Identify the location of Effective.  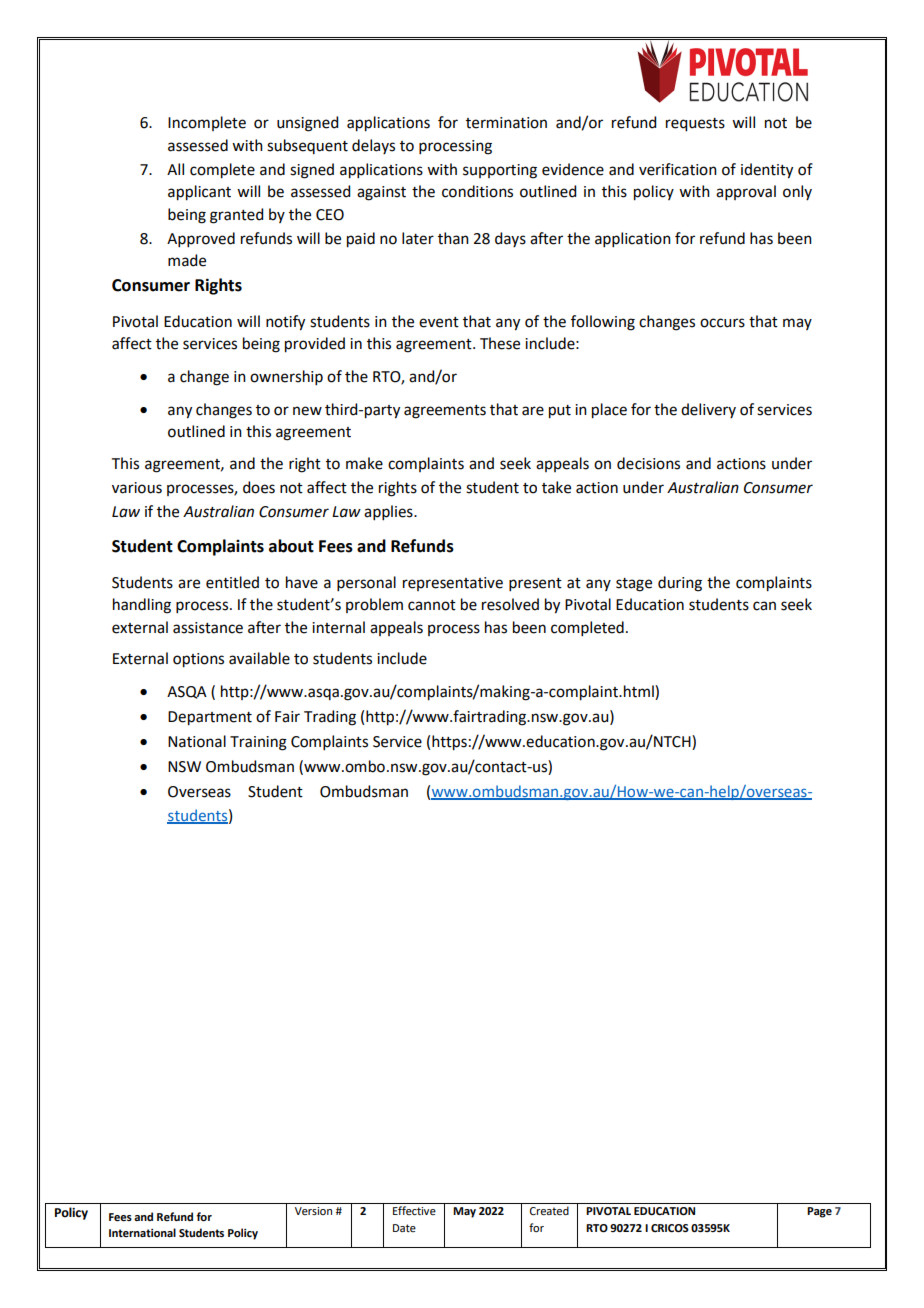
(414, 1210).
